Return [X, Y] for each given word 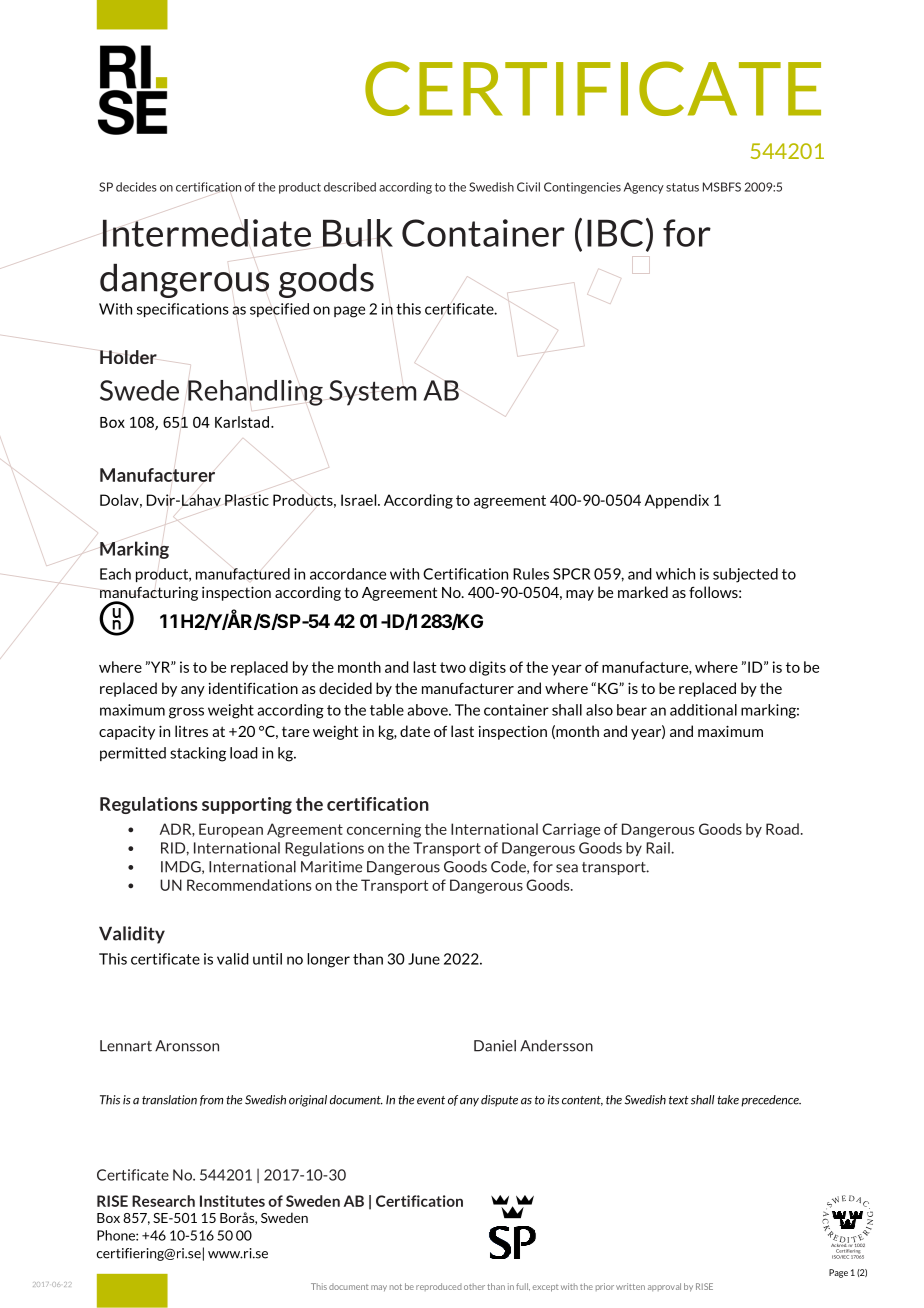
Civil [528, 187]
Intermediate [206, 233]
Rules [531, 574]
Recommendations [249, 885]
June [424, 959]
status [682, 187]
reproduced [439, 1287]
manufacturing [149, 595]
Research [163, 1201]
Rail [659, 848]
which [675, 574]
